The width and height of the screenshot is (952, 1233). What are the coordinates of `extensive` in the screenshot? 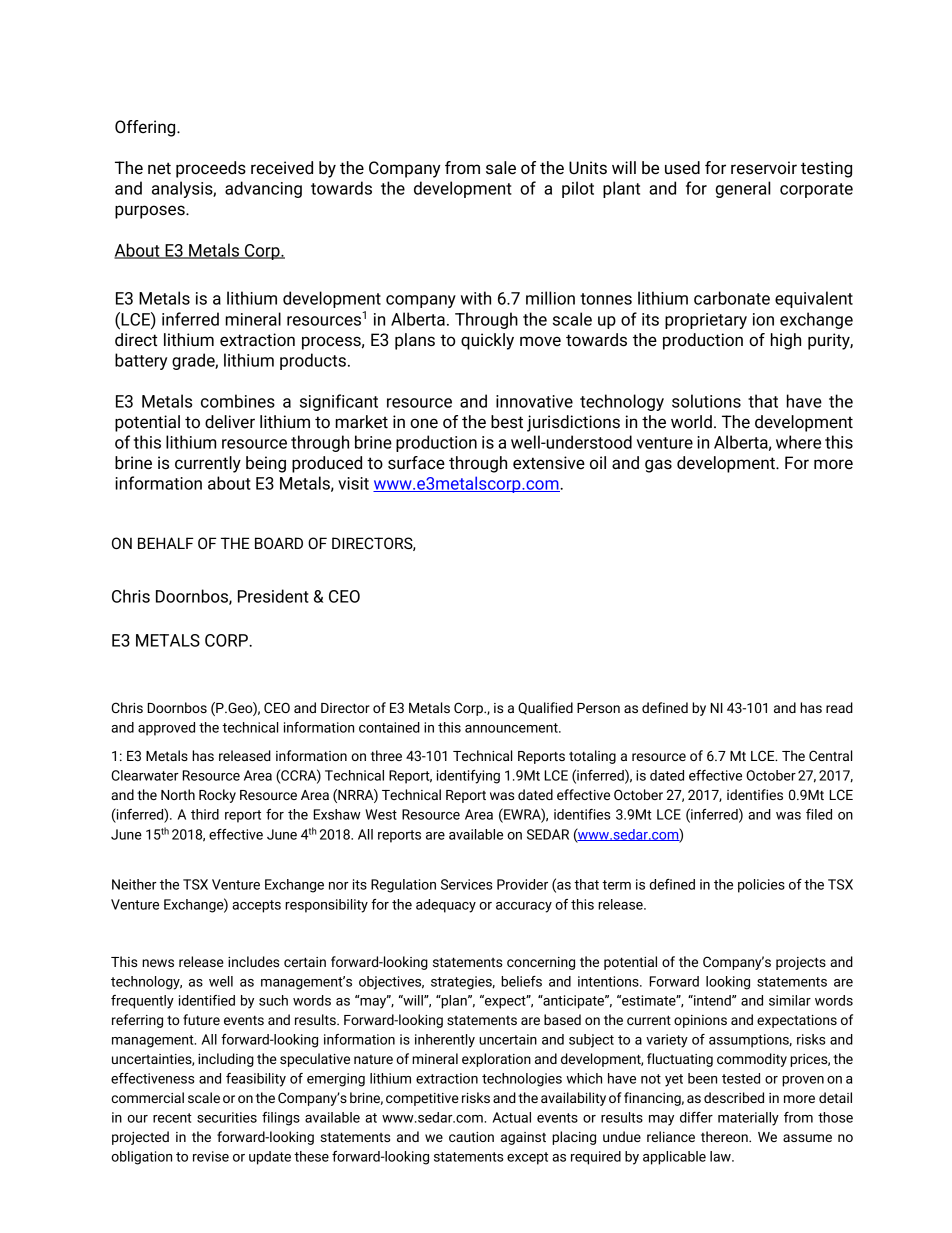 It's located at (549, 463).
